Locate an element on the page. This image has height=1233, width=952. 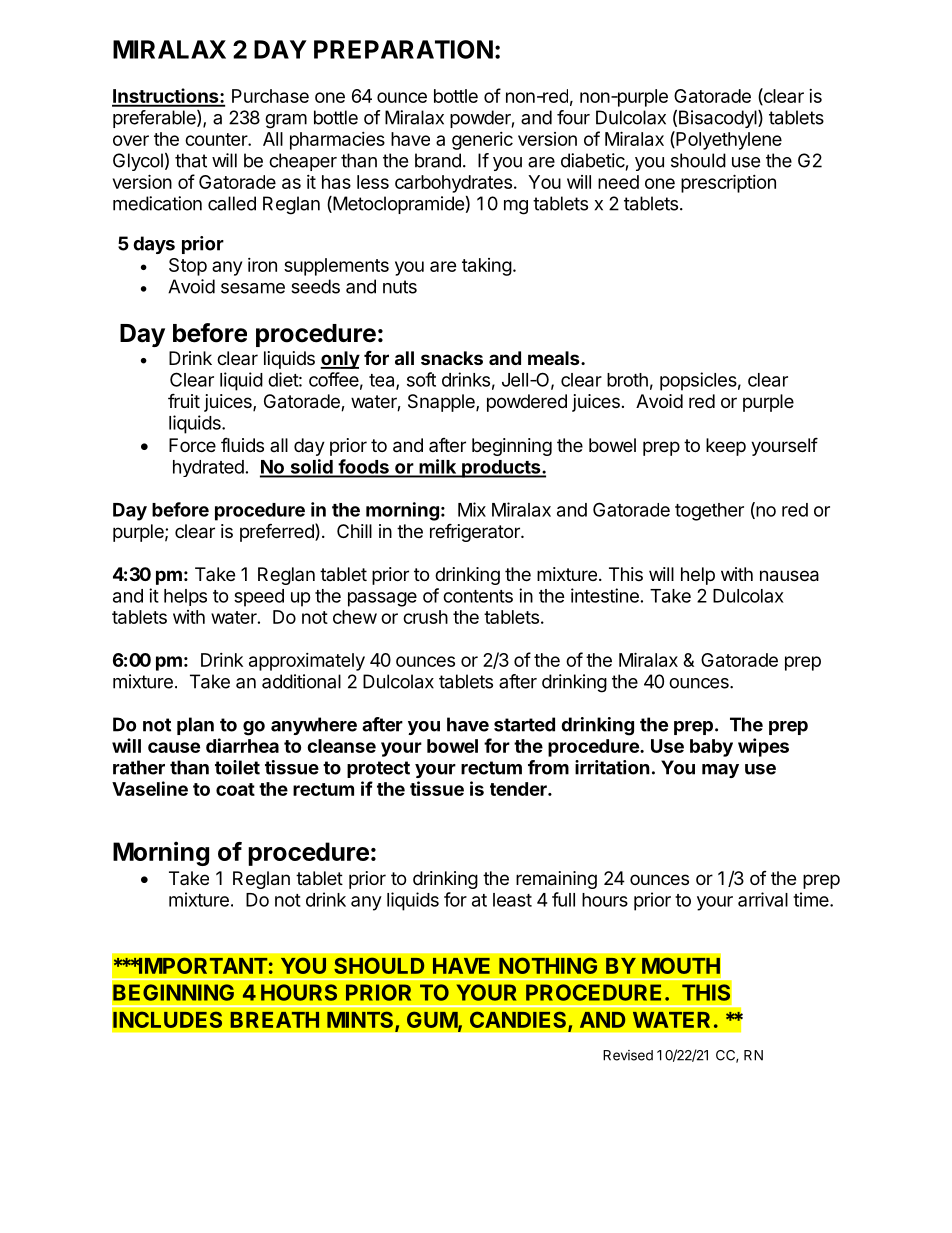
contents is located at coordinates (478, 596).
